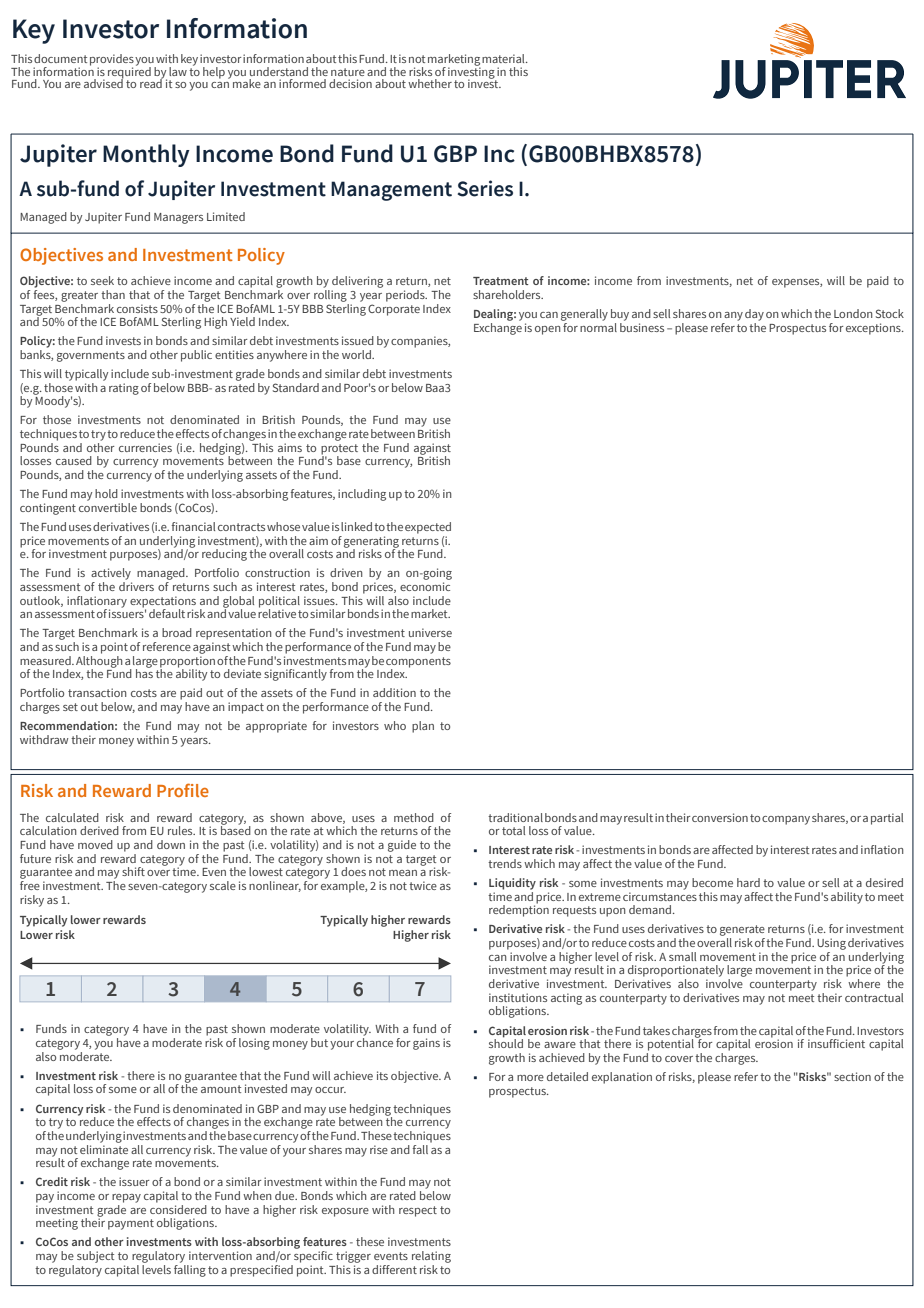  What do you see at coordinates (133, 871) in the document?
I see `shift` at bounding box center [133, 871].
